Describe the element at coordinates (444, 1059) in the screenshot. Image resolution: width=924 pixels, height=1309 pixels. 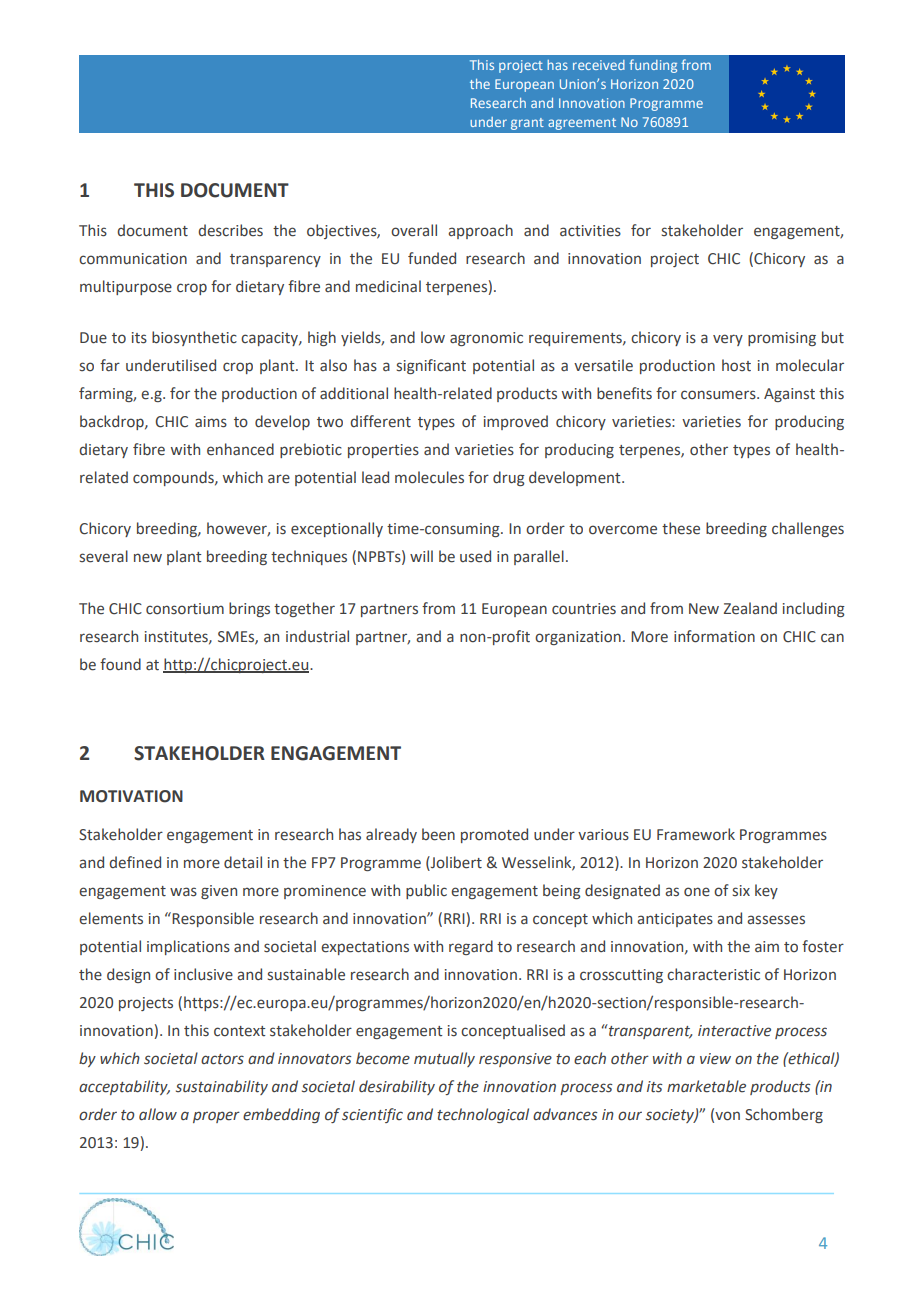
I see `mutually` at that location.
